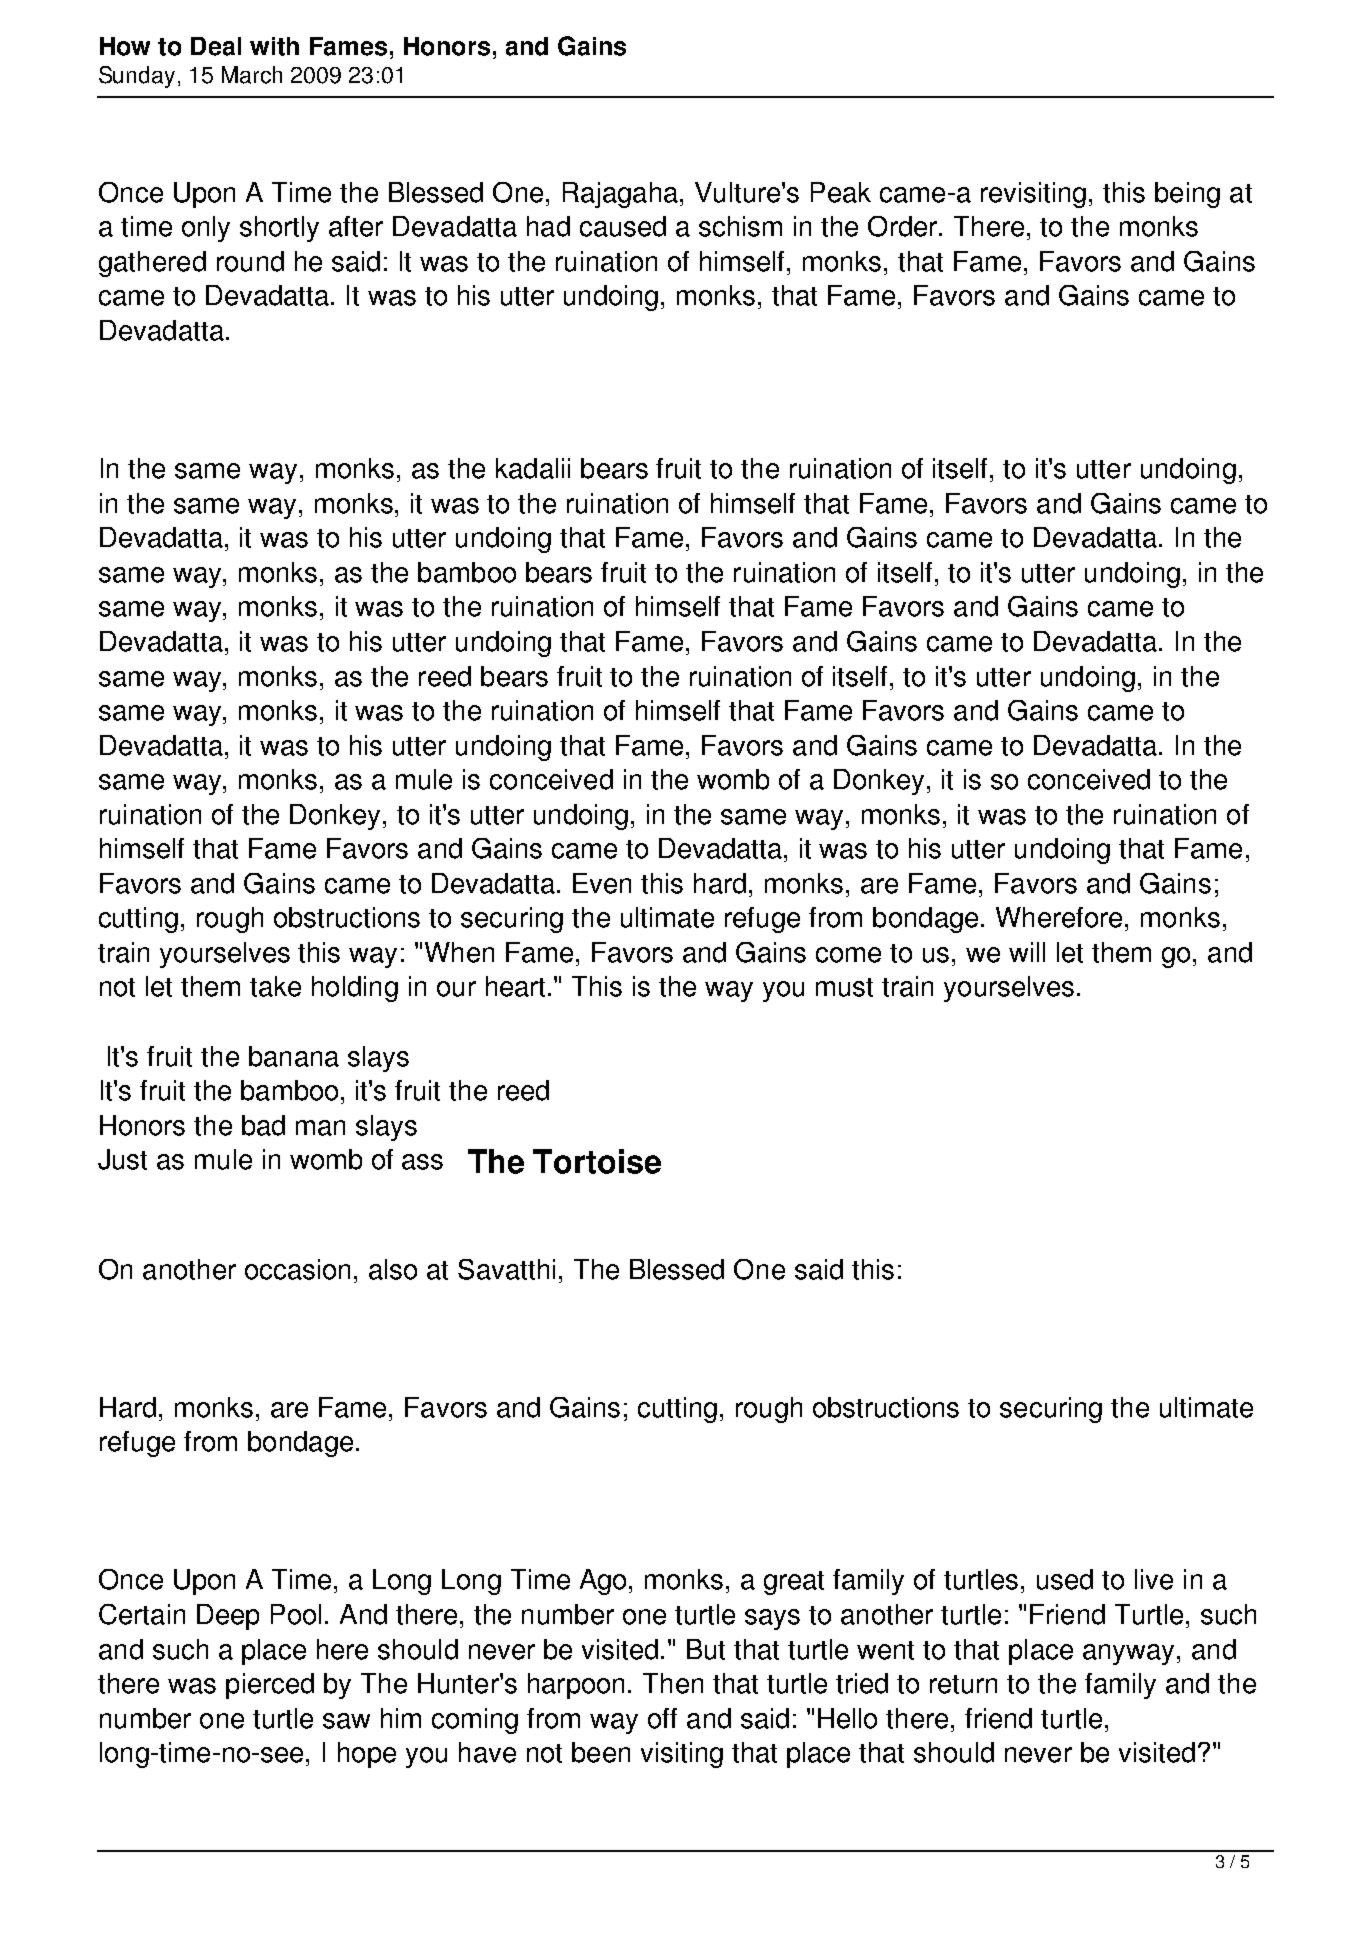 Image resolution: width=1371 pixels, height=1939 pixels. I want to click on had, so click(548, 226).
